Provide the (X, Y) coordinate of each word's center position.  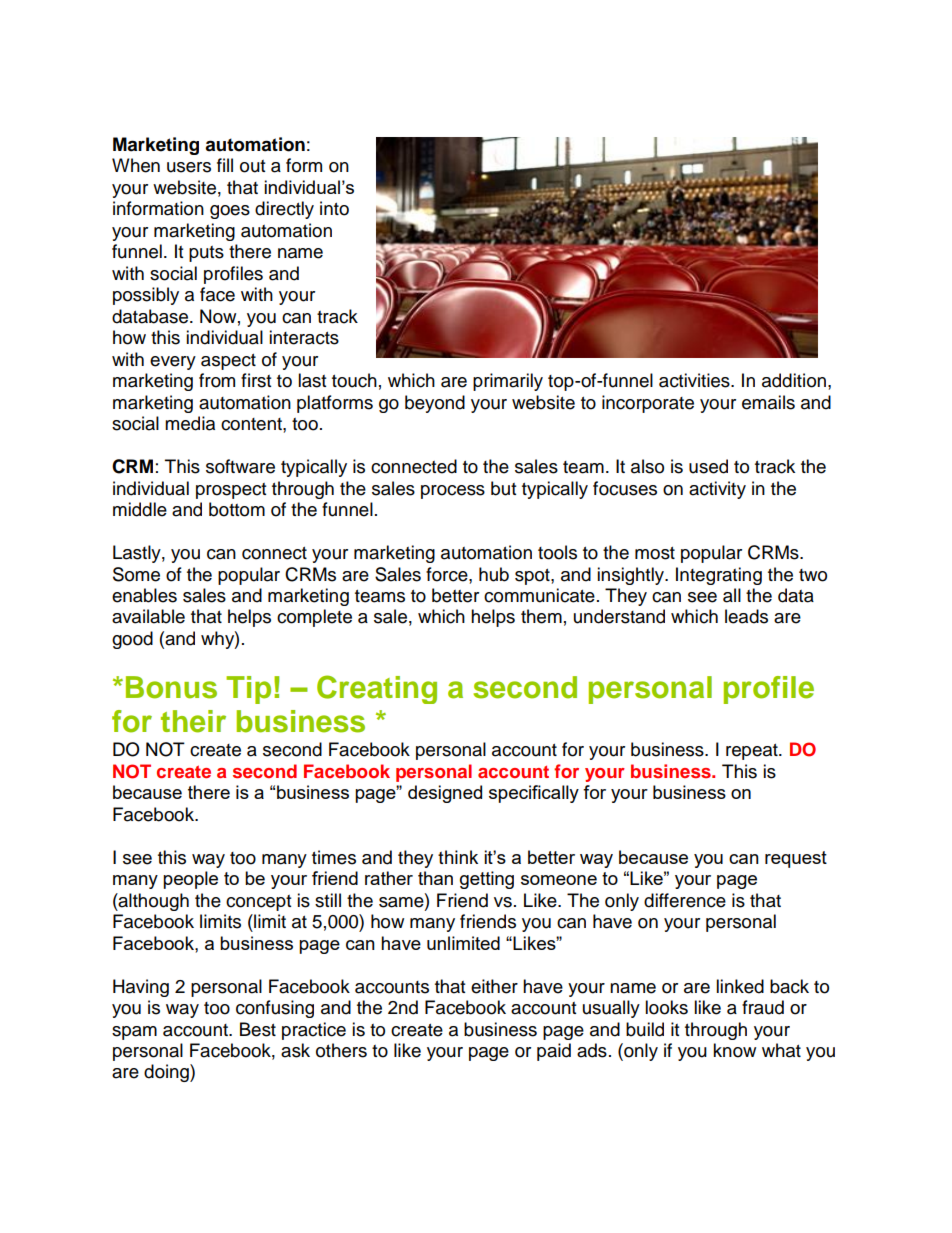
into (334, 208)
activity (717, 490)
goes (230, 212)
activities (695, 380)
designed (445, 794)
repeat (753, 752)
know (734, 1050)
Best (258, 1029)
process (453, 492)
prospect (231, 491)
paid (554, 1052)
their (193, 721)
